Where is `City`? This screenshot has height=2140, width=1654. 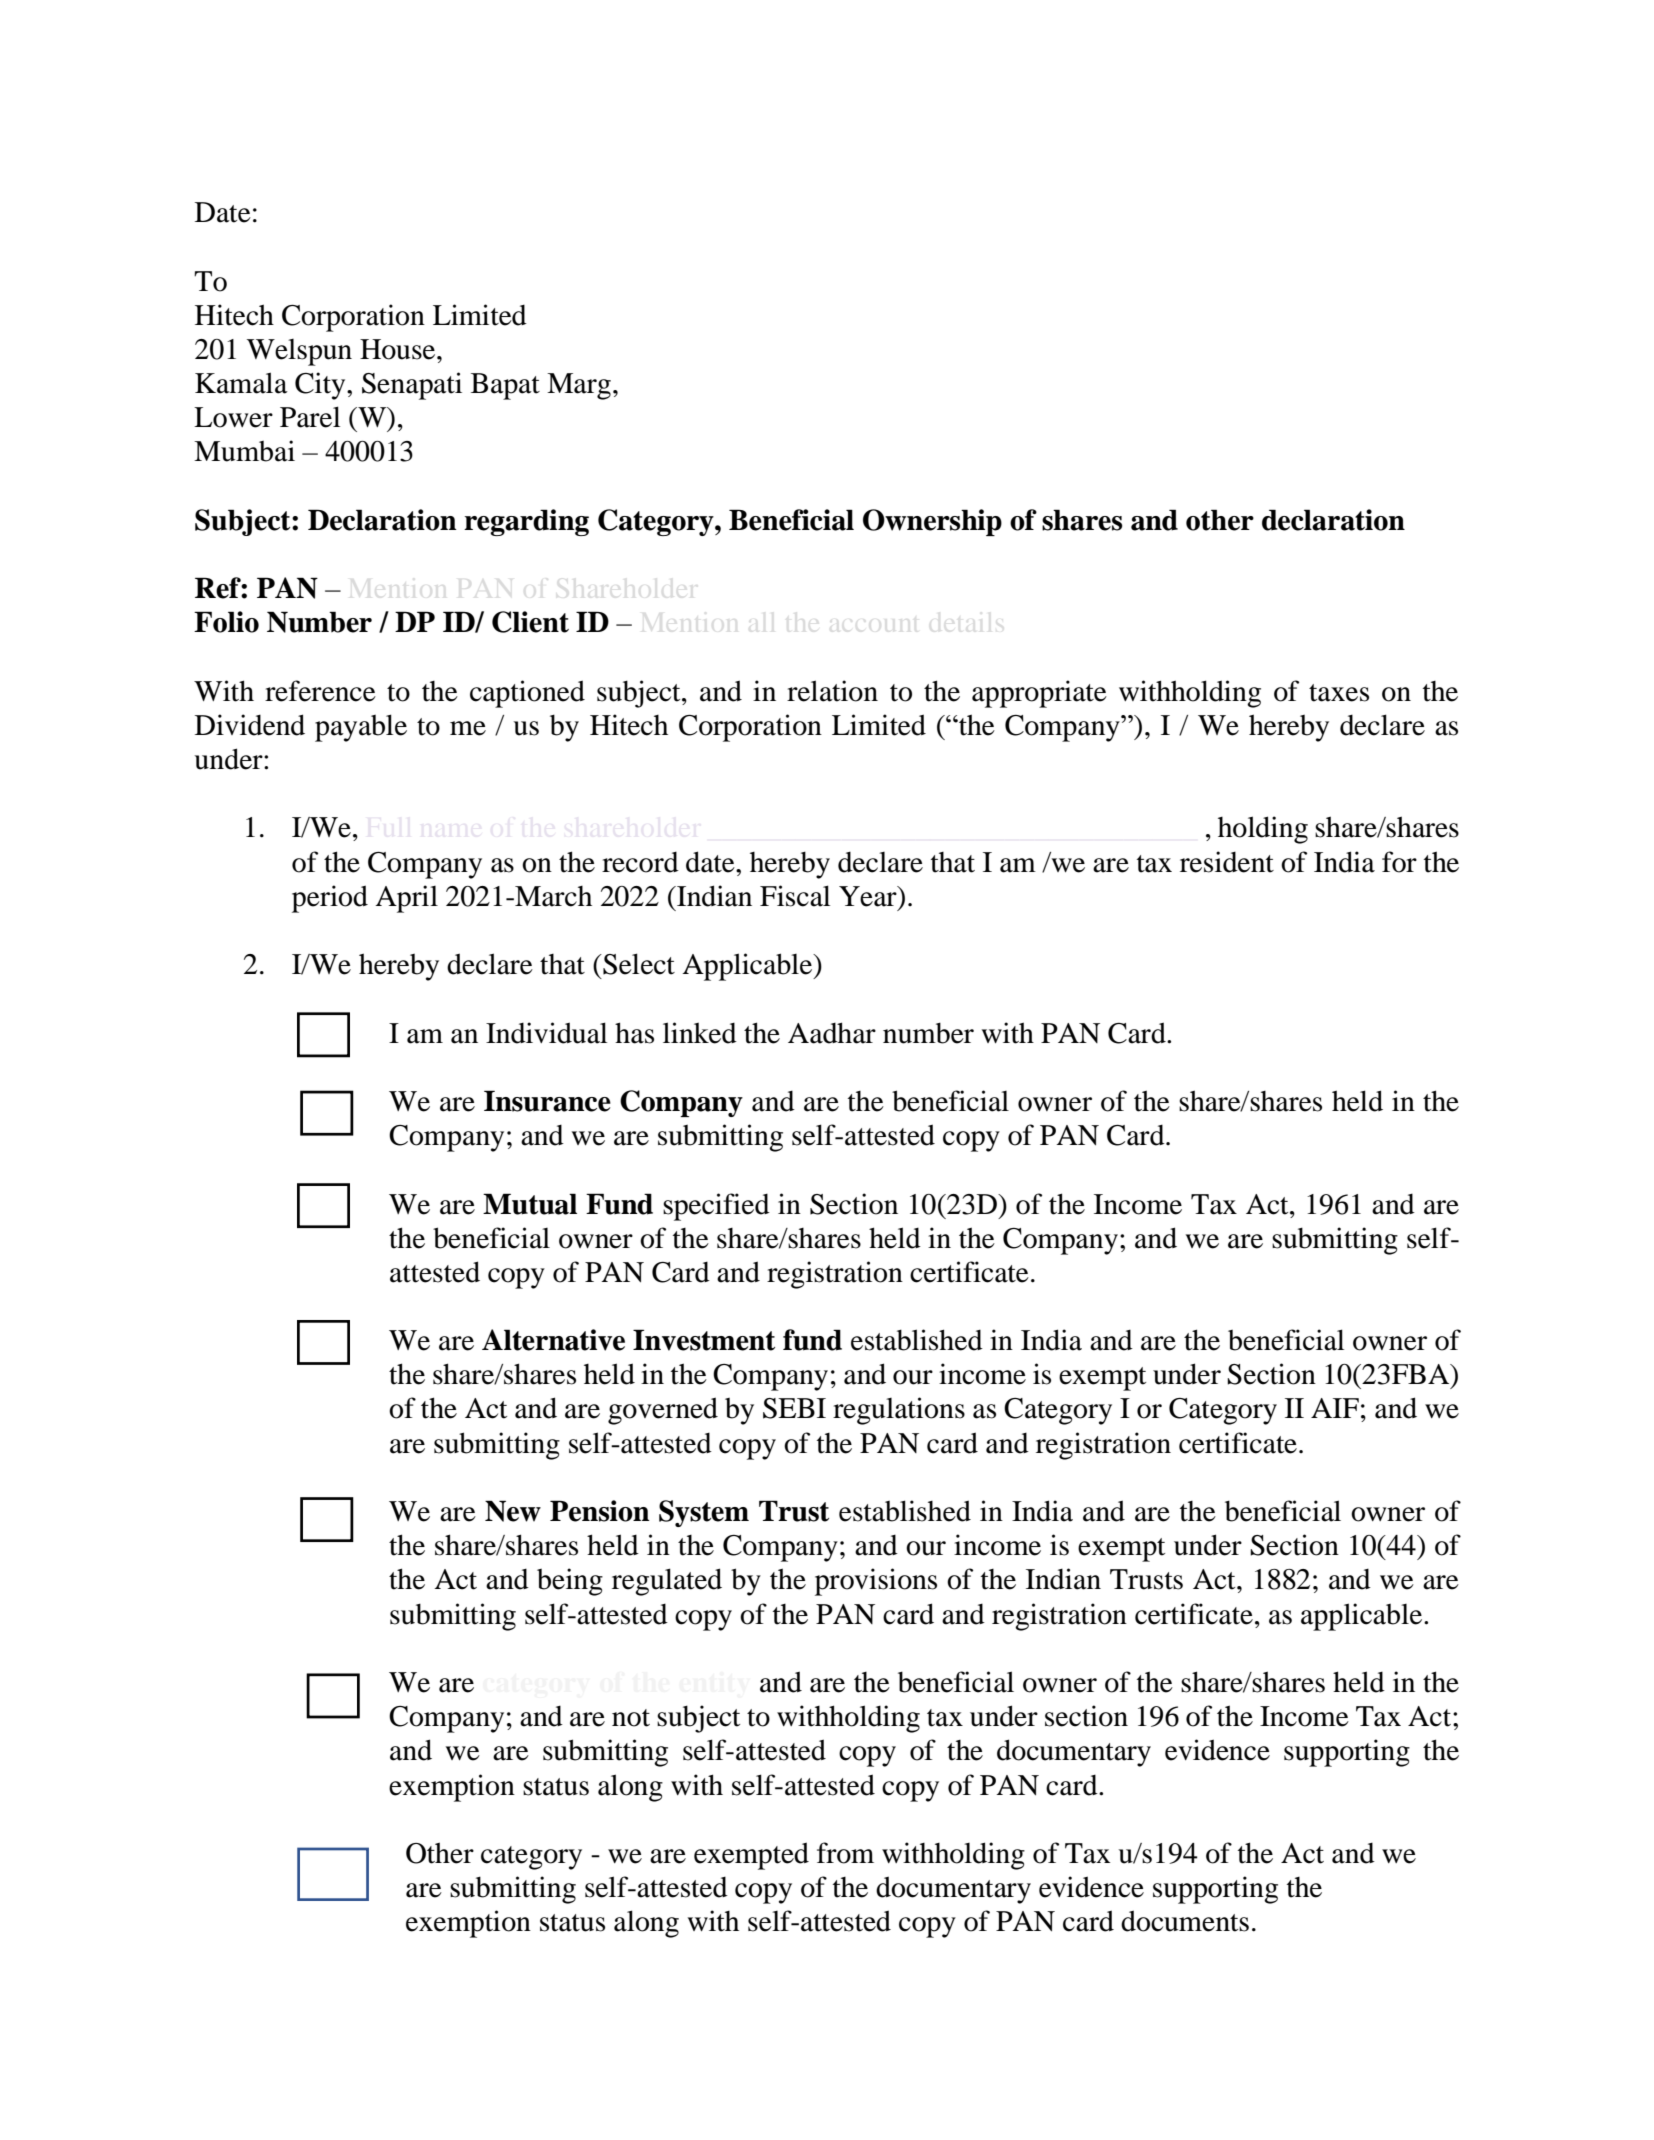
City is located at coordinates (321, 386).
